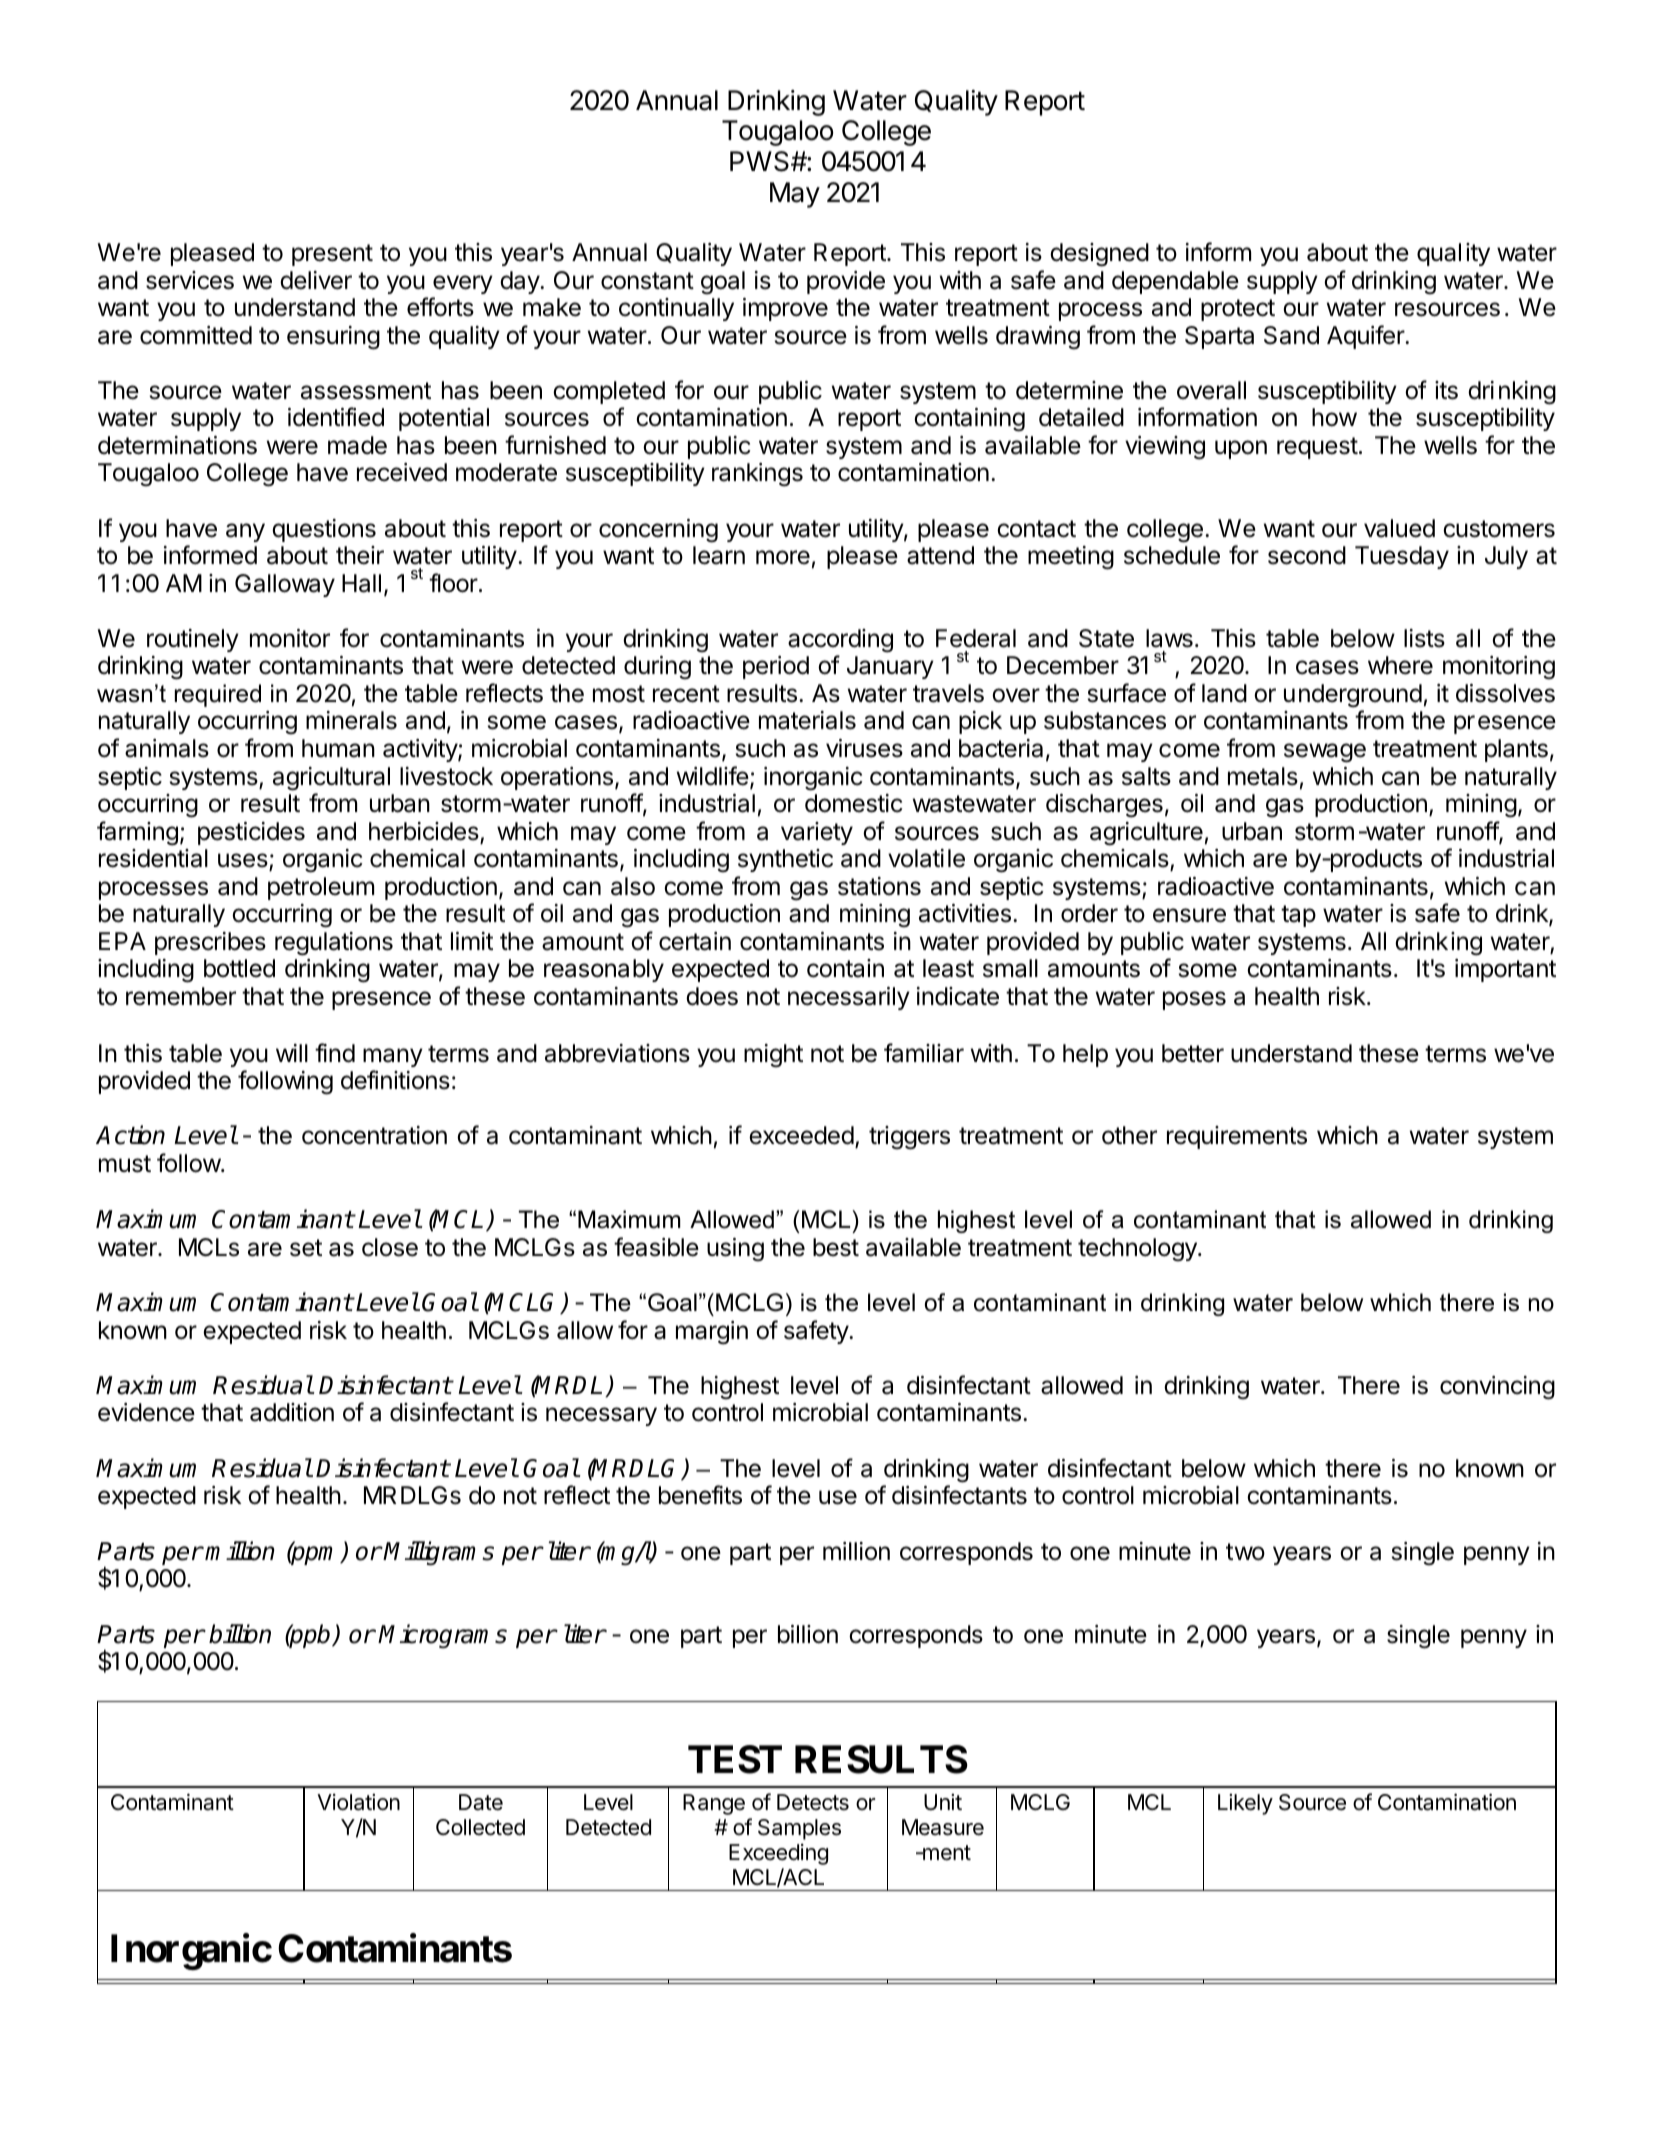 The height and width of the screenshot is (2139, 1653). Describe the element at coordinates (358, 1802) in the screenshot. I see `Violation` at that location.
